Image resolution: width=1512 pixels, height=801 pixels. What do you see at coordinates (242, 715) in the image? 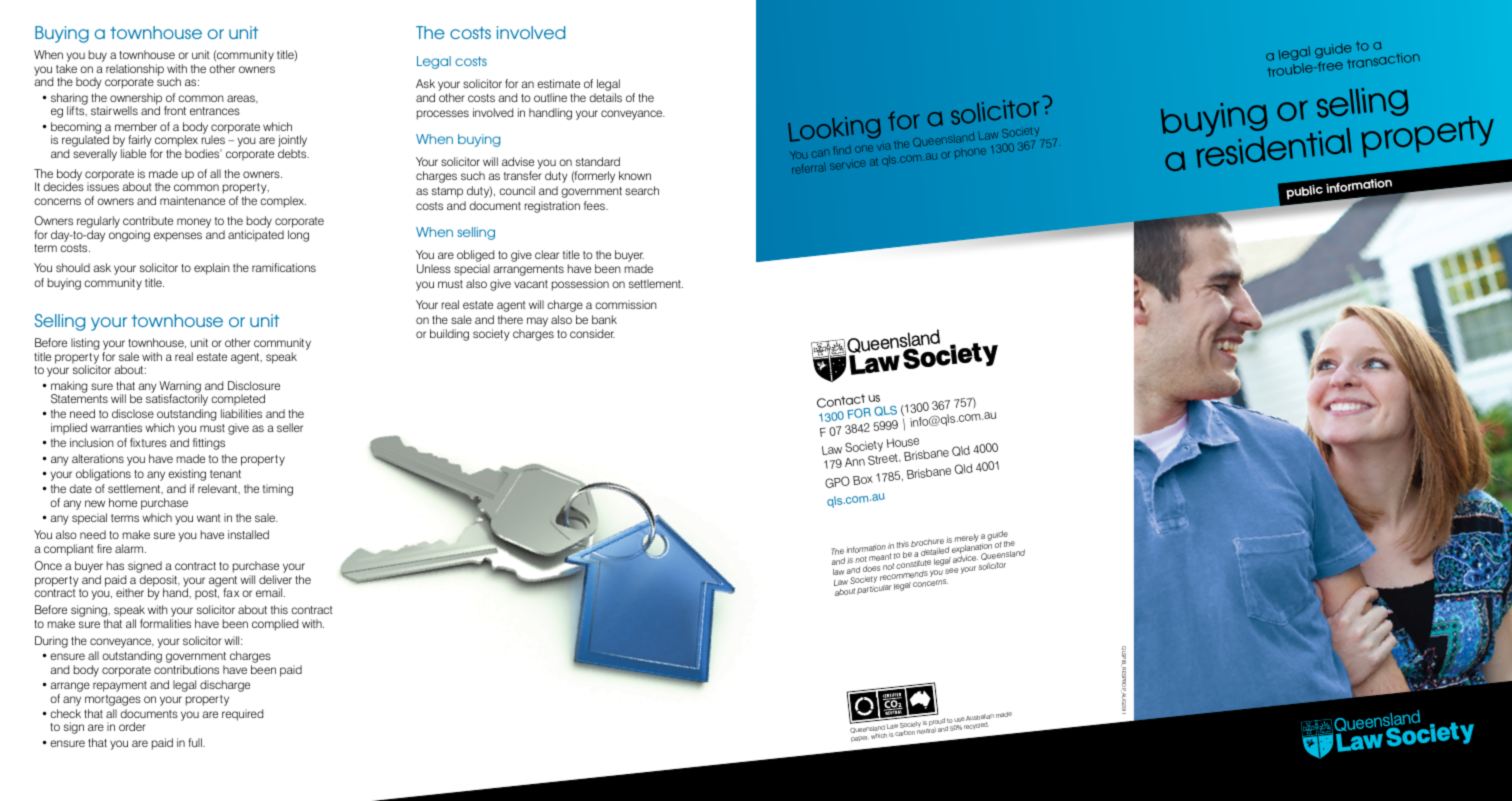
I see `required` at bounding box center [242, 715].
